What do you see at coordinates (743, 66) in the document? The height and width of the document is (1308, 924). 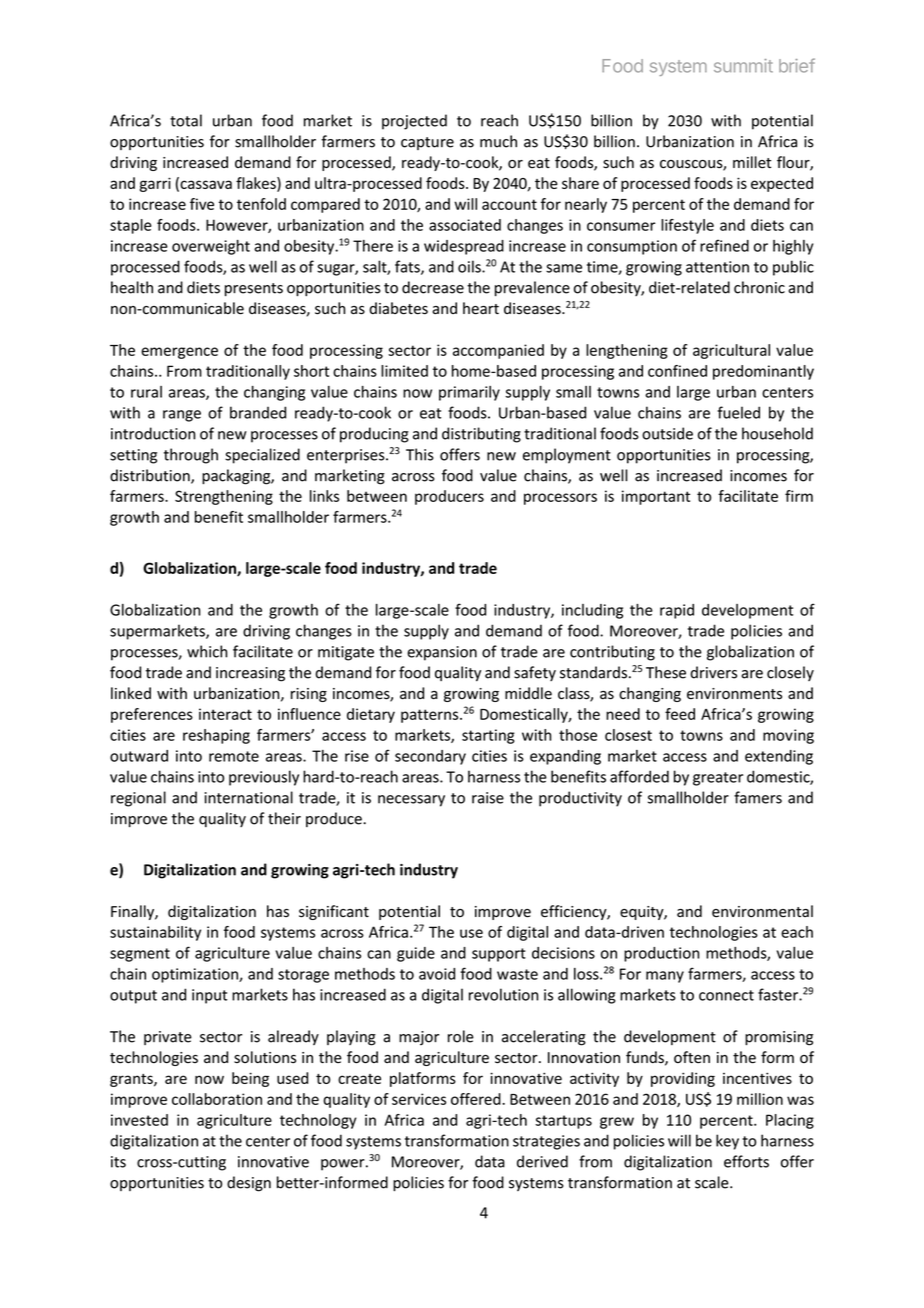 I see `summit` at bounding box center [743, 66].
